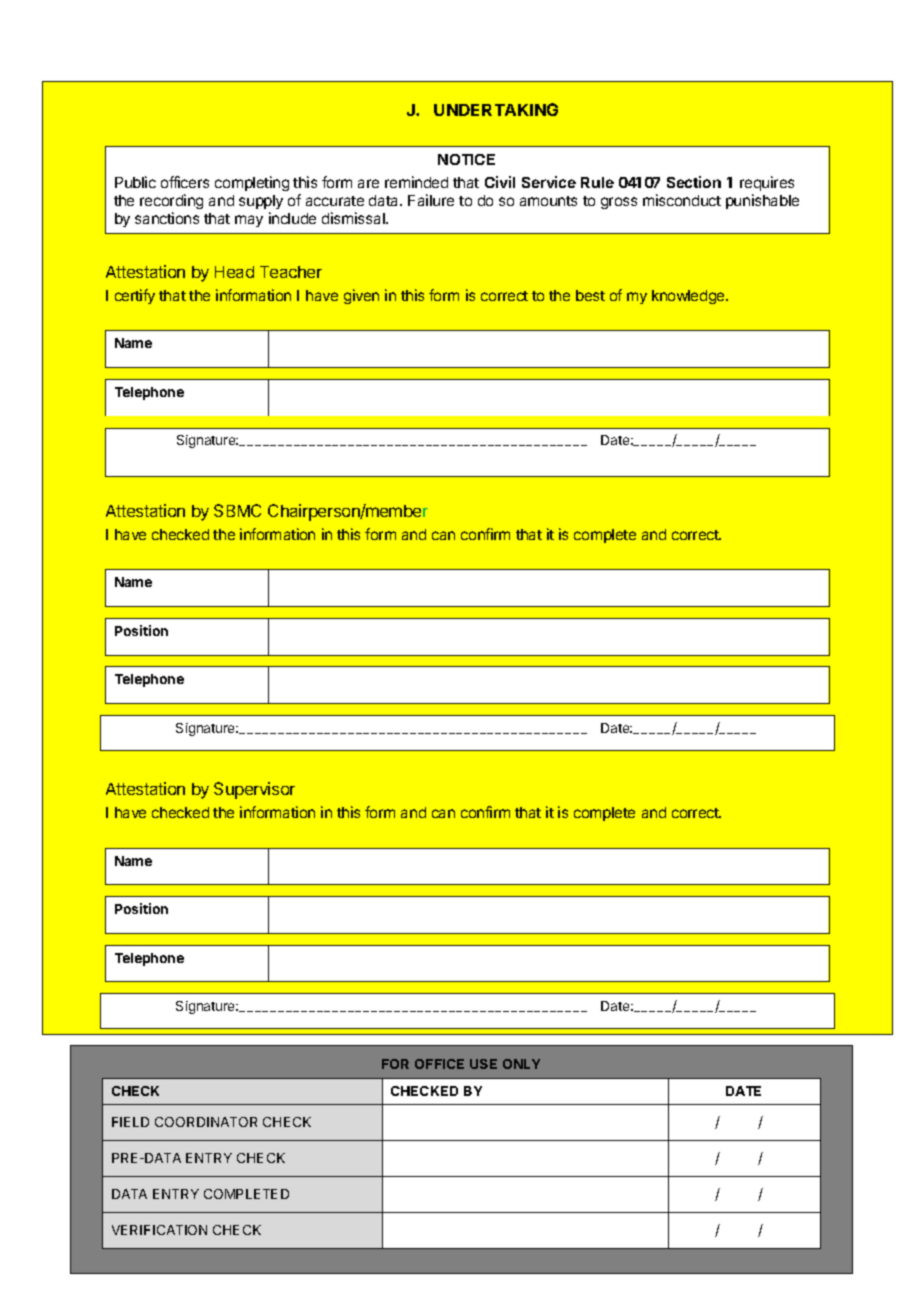 The height and width of the screenshot is (1307, 924). Describe the element at coordinates (694, 182) in the screenshot. I see `Section` at that location.
